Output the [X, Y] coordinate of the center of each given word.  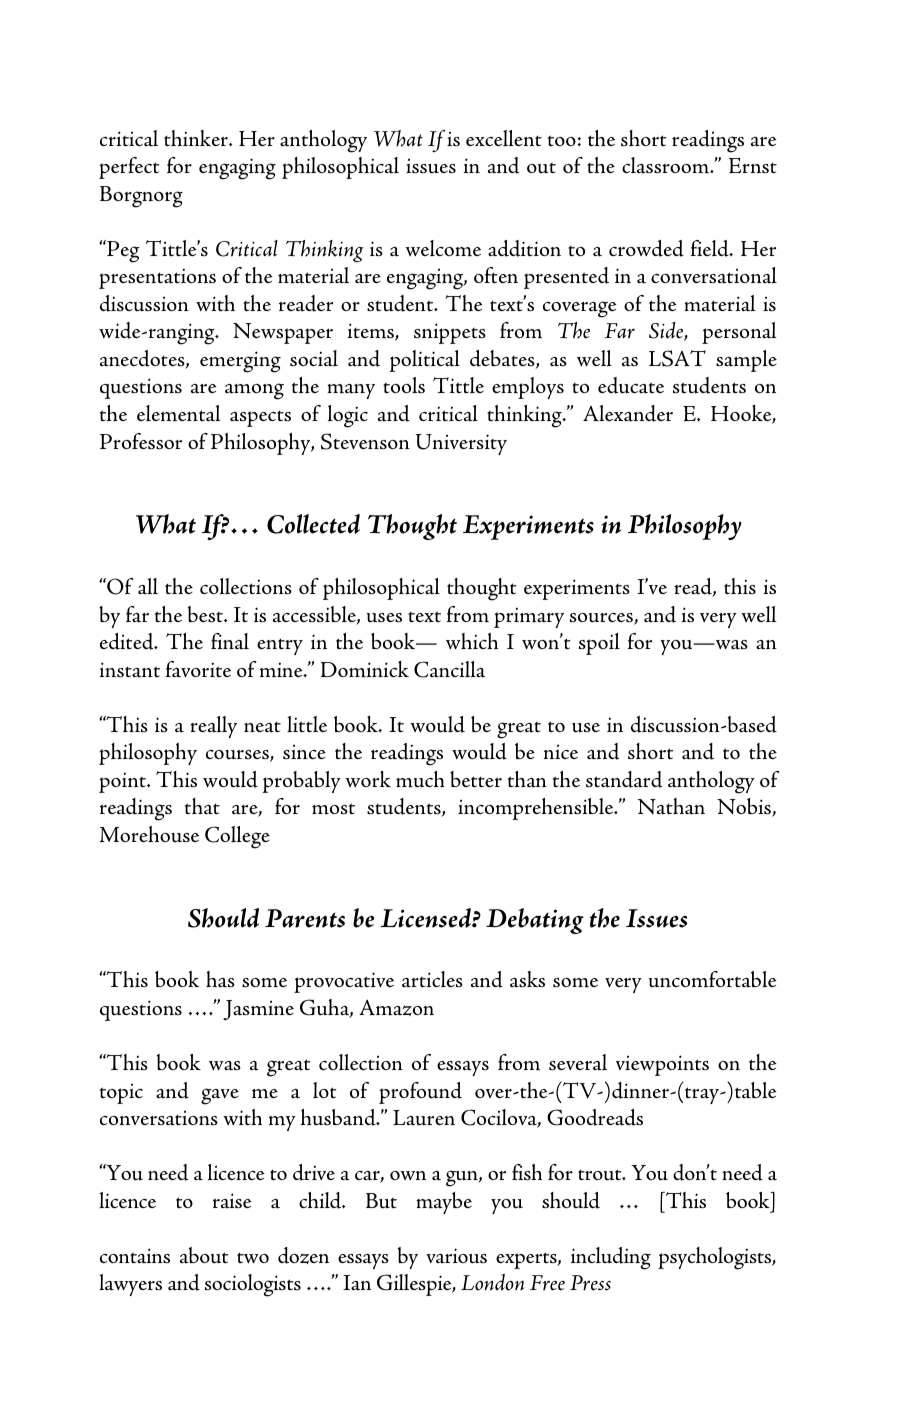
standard [624, 779]
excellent [504, 138]
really [213, 727]
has [220, 979]
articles [432, 979]
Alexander [628, 413]
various [456, 1256]
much [420, 779]
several [578, 1062]
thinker [197, 138]
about [204, 1255]
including [611, 1258]
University [461, 444]
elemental [178, 413]
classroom [667, 165]
